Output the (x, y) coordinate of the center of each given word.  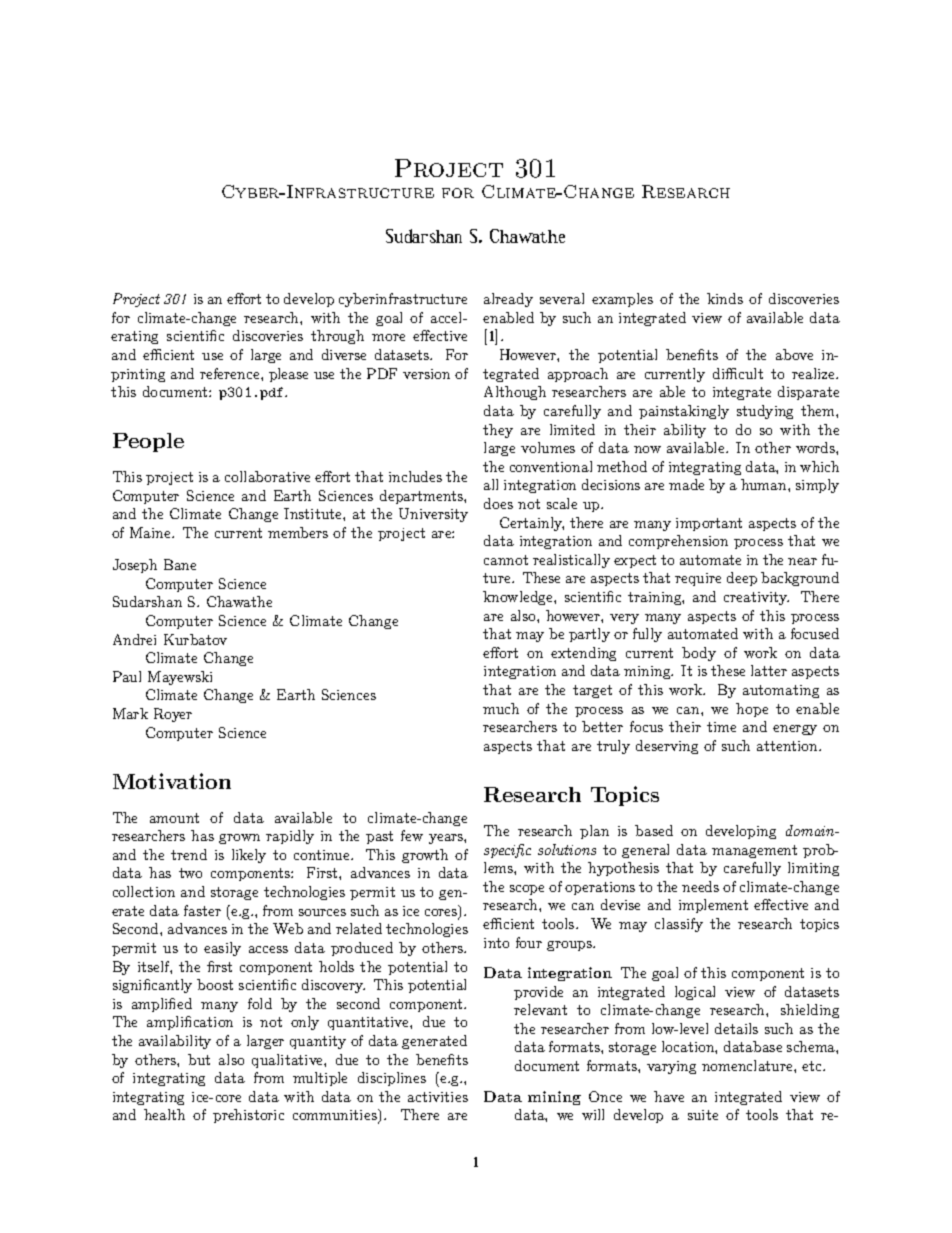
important (709, 524)
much (501, 708)
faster (202, 910)
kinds (725, 298)
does (498, 503)
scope (527, 890)
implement (713, 906)
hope (752, 710)
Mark (130, 713)
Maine (151, 532)
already (508, 300)
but (199, 1059)
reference (231, 373)
